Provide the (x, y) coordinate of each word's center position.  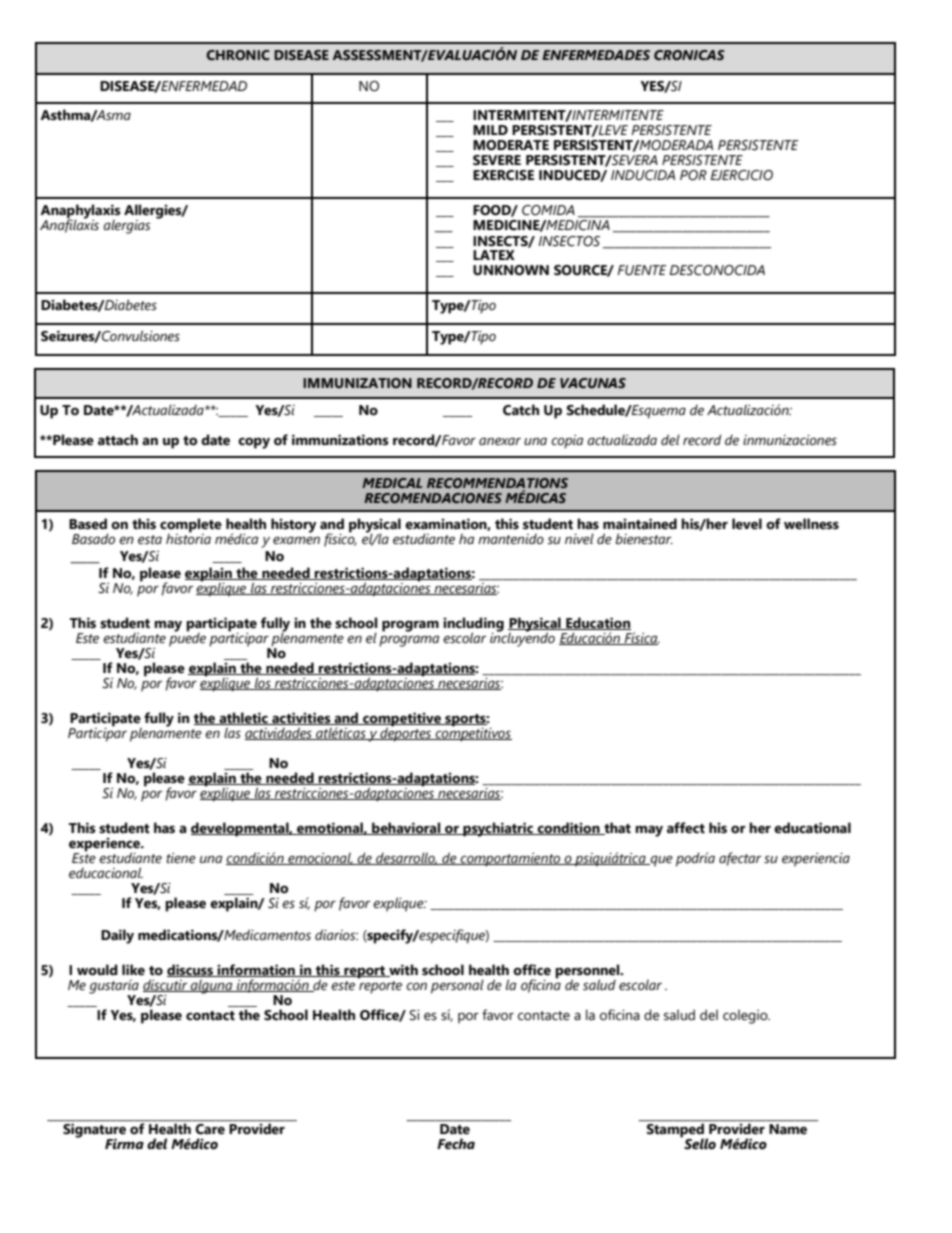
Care (210, 1129)
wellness (811, 524)
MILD (490, 130)
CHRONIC (238, 55)
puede (187, 638)
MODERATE (511, 145)
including (473, 625)
